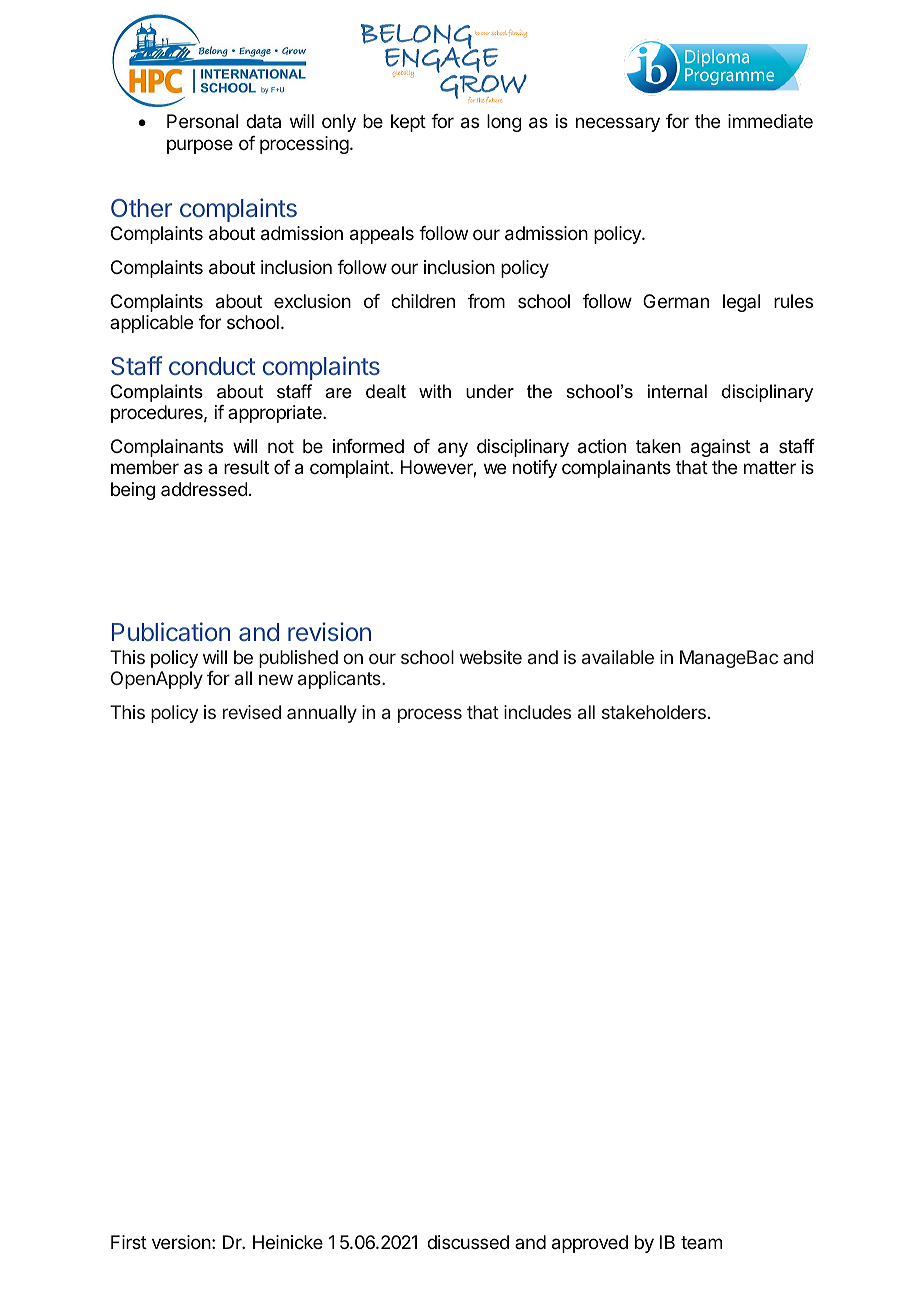 Image resolution: width=924 pixels, height=1308 pixels. Describe the element at coordinates (770, 121) in the screenshot. I see `immediate` at that location.
